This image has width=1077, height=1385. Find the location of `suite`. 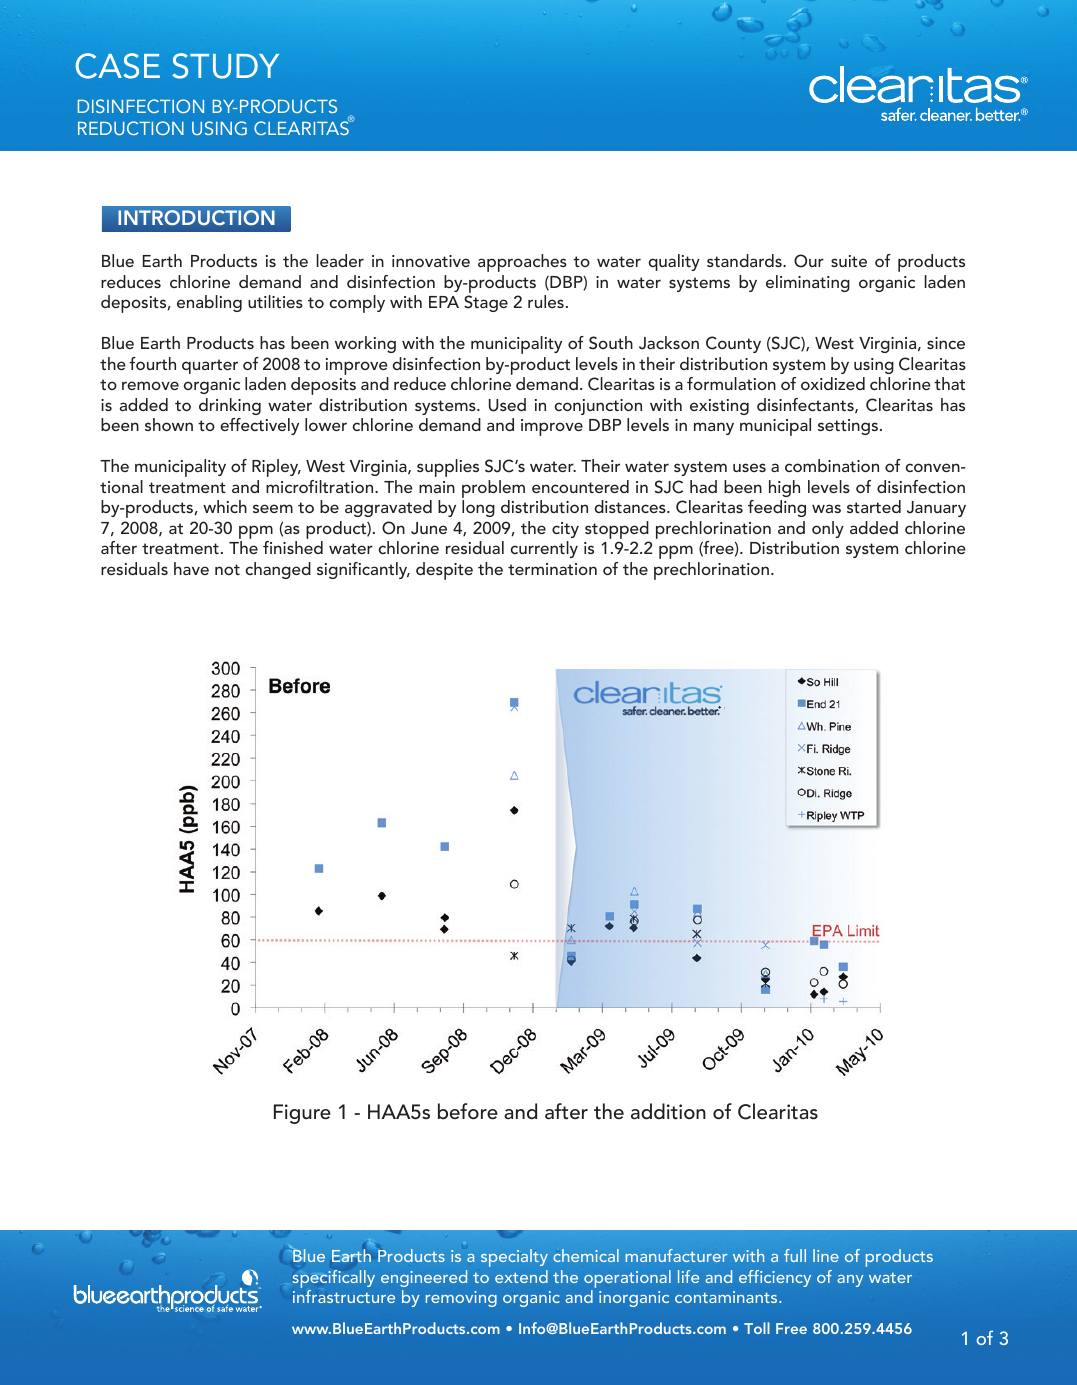

suite is located at coordinates (849, 261).
